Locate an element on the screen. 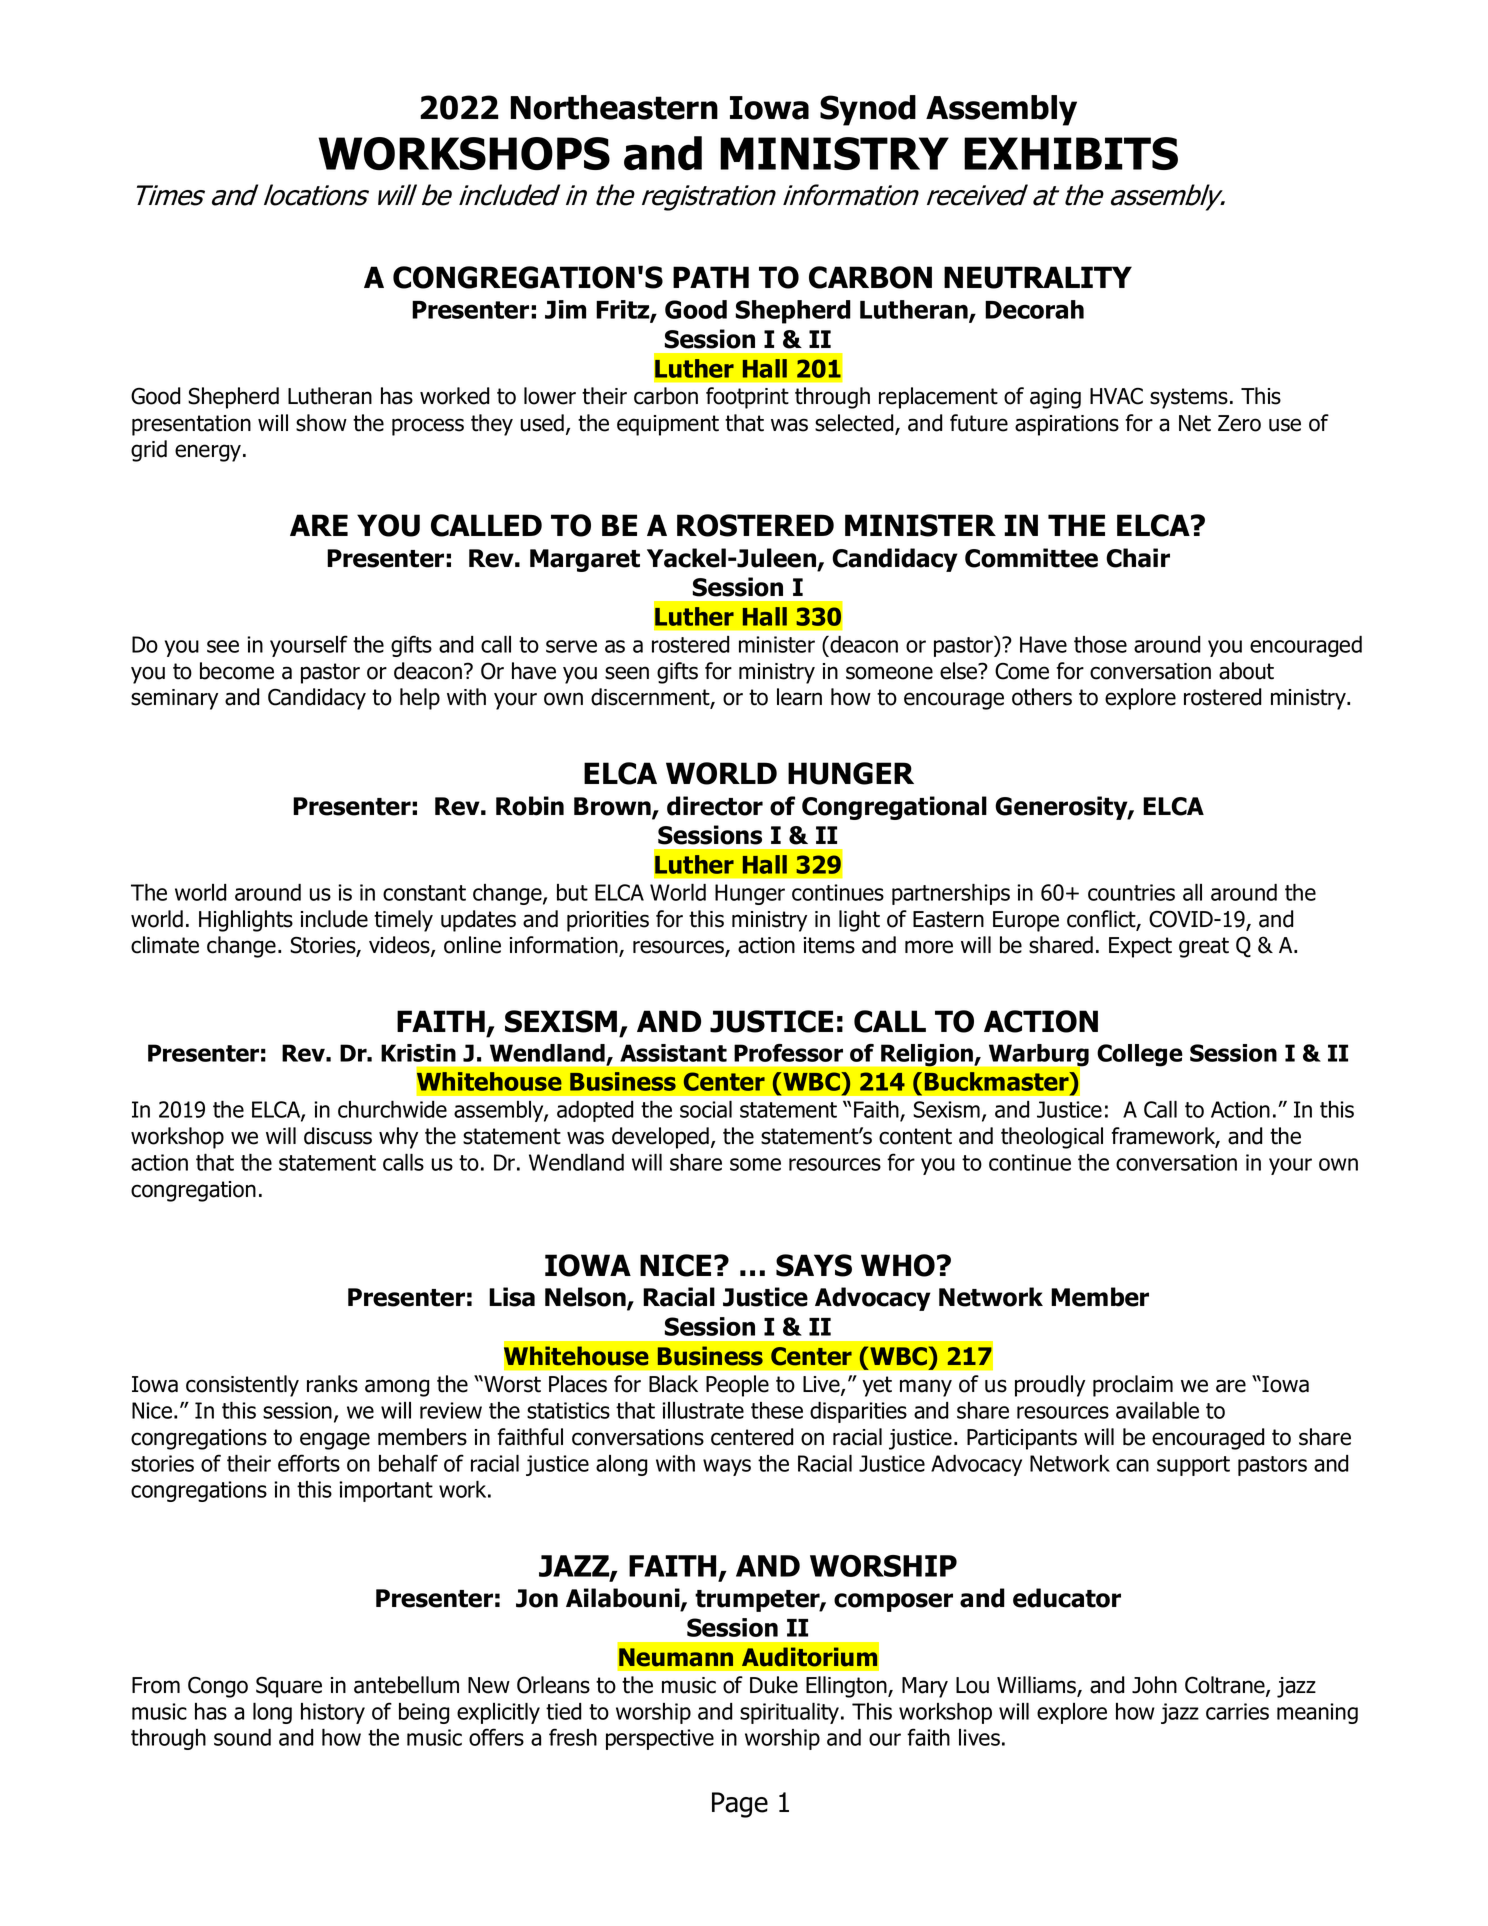  Jim is located at coordinates (565, 309).
